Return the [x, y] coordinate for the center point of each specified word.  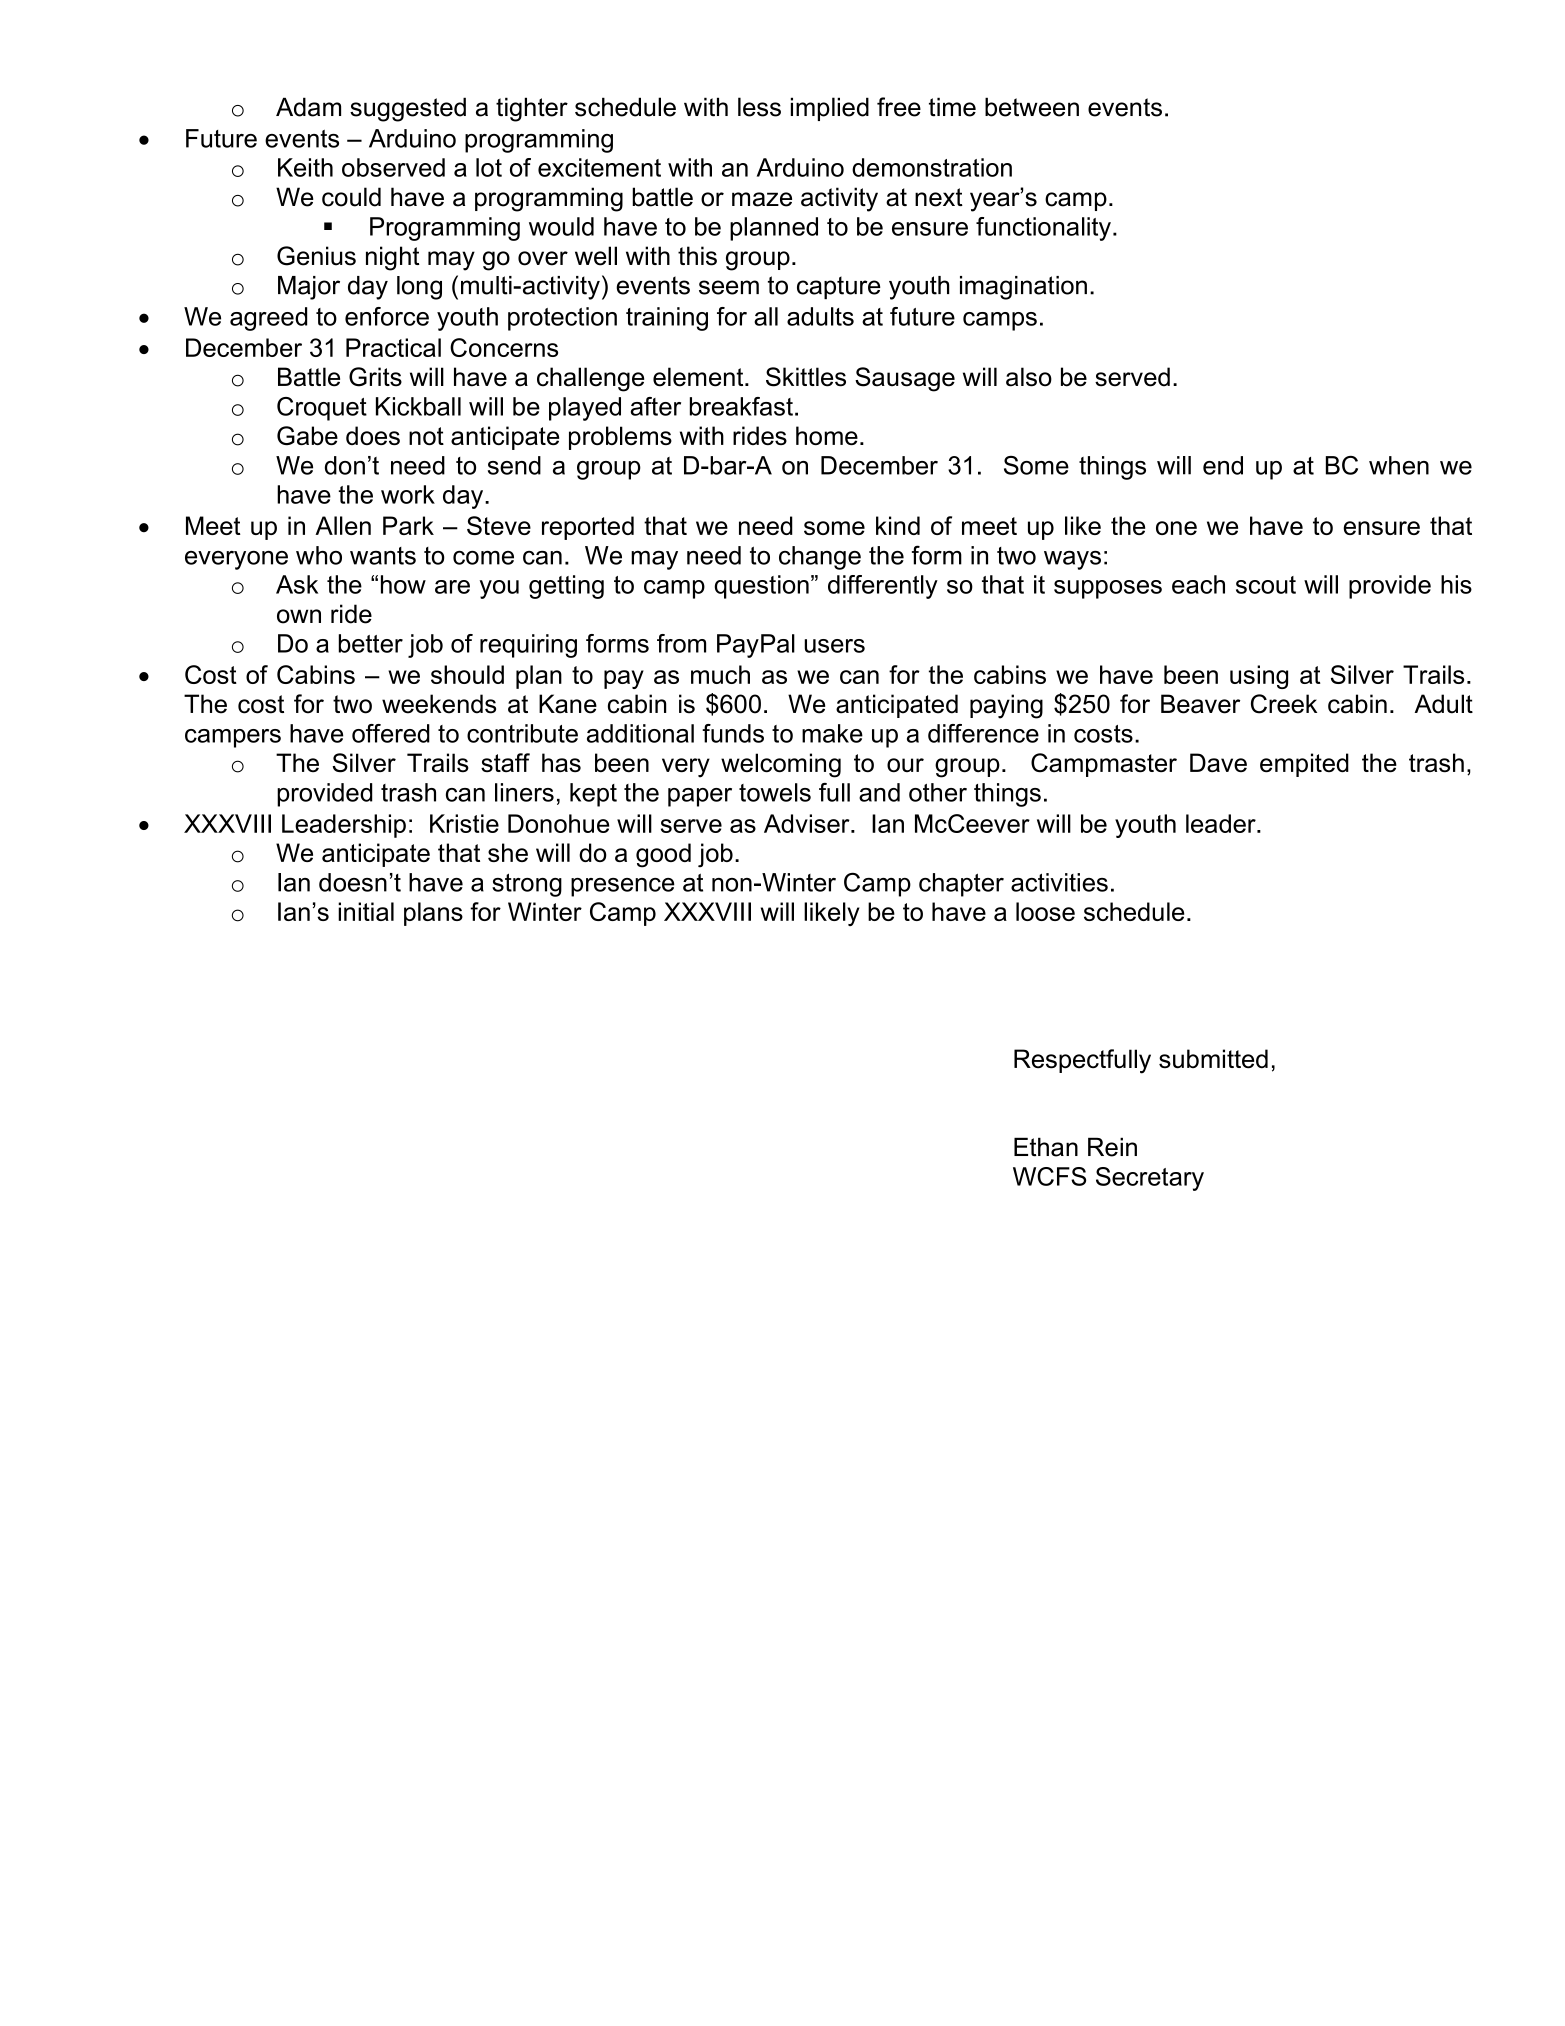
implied [830, 109]
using [1259, 677]
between [1032, 107]
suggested [408, 109]
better [371, 643]
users [834, 646]
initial [366, 911]
